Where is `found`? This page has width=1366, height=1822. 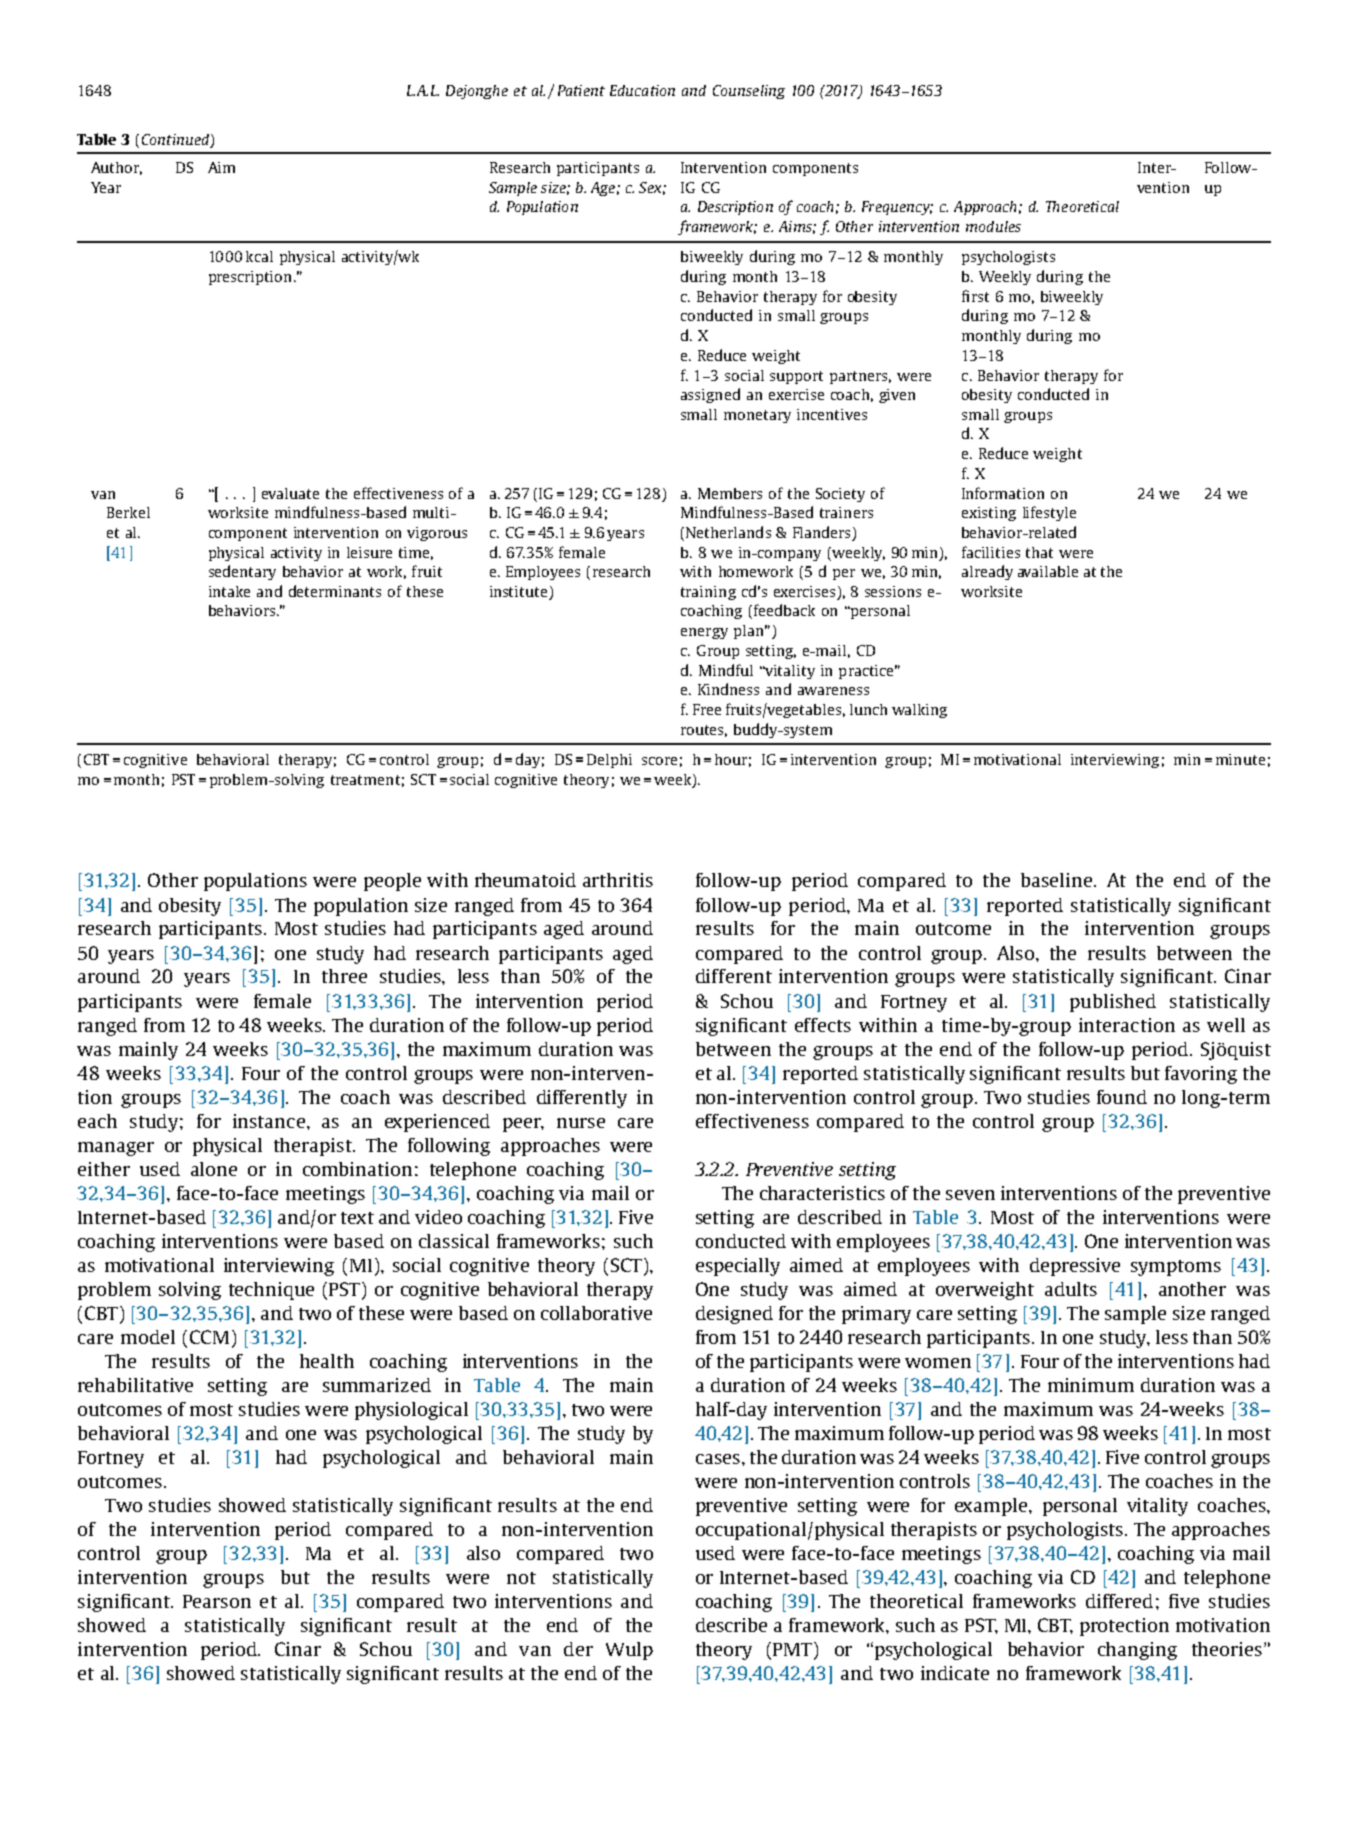 found is located at coordinates (1122, 1097).
